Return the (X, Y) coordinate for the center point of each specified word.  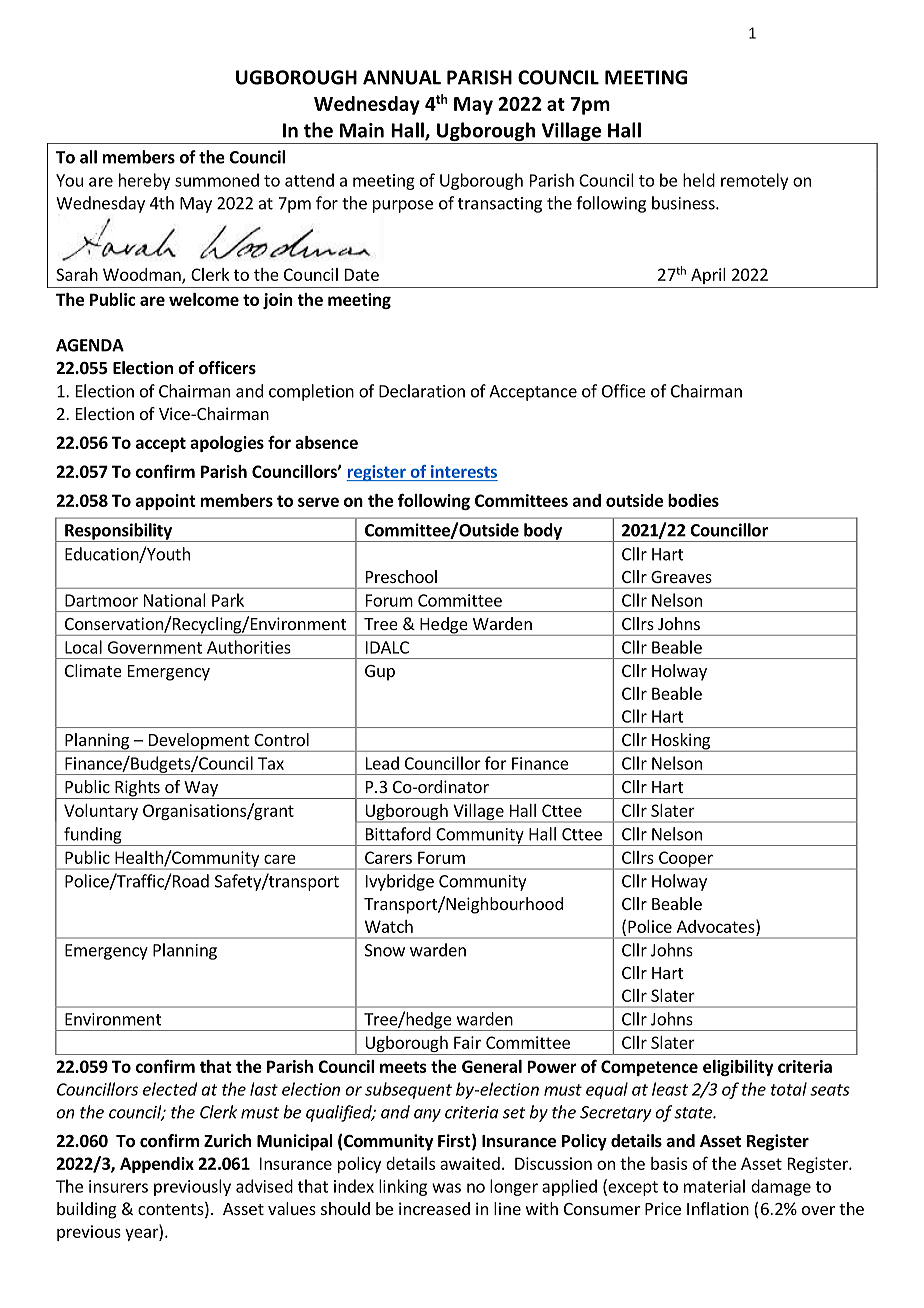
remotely (754, 181)
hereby (144, 181)
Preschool (401, 576)
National (175, 600)
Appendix (157, 1165)
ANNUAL (402, 77)
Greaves (681, 577)
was (446, 1188)
